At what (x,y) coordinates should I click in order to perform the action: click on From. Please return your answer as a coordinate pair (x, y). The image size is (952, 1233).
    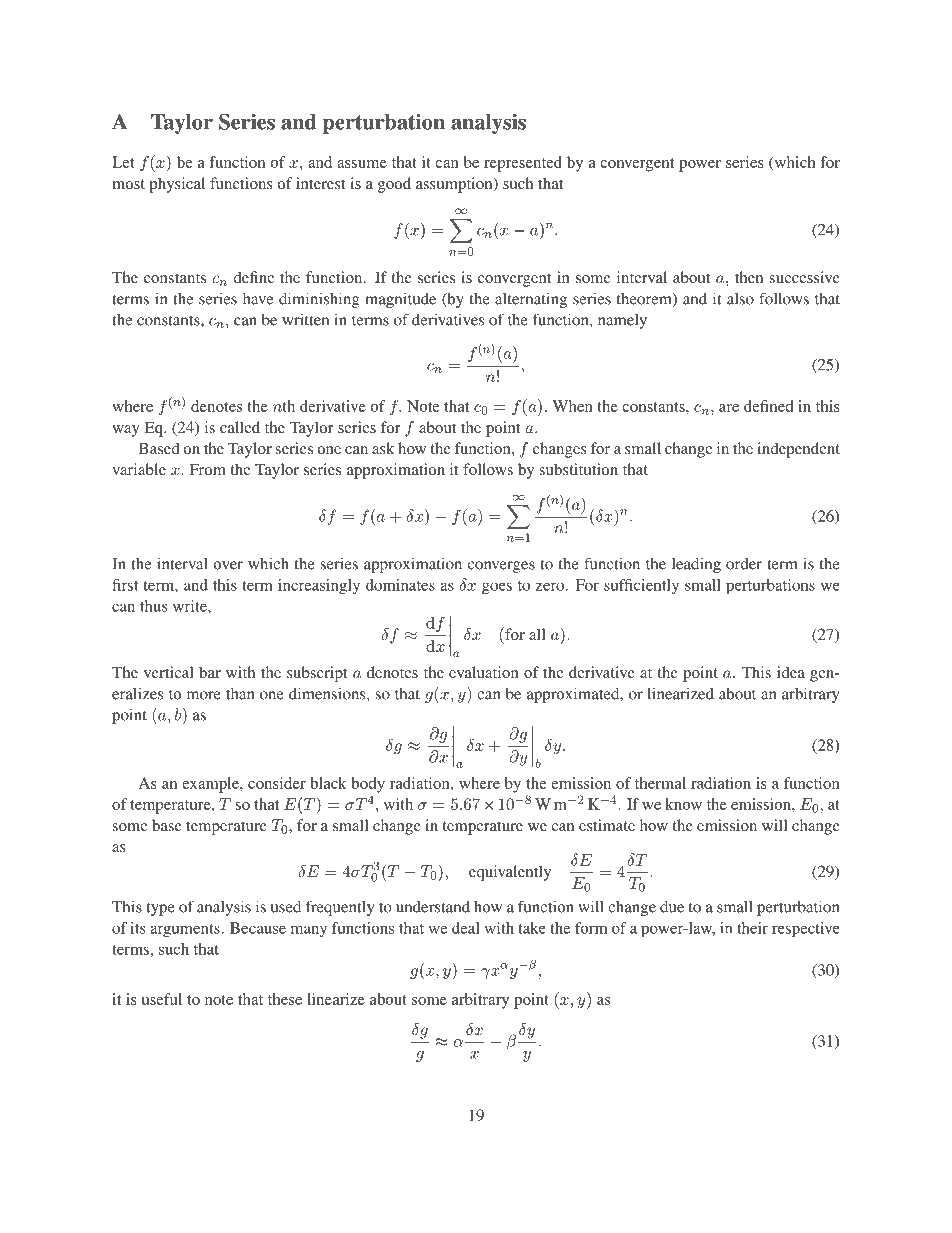
    Looking at the image, I should click on (207, 469).
